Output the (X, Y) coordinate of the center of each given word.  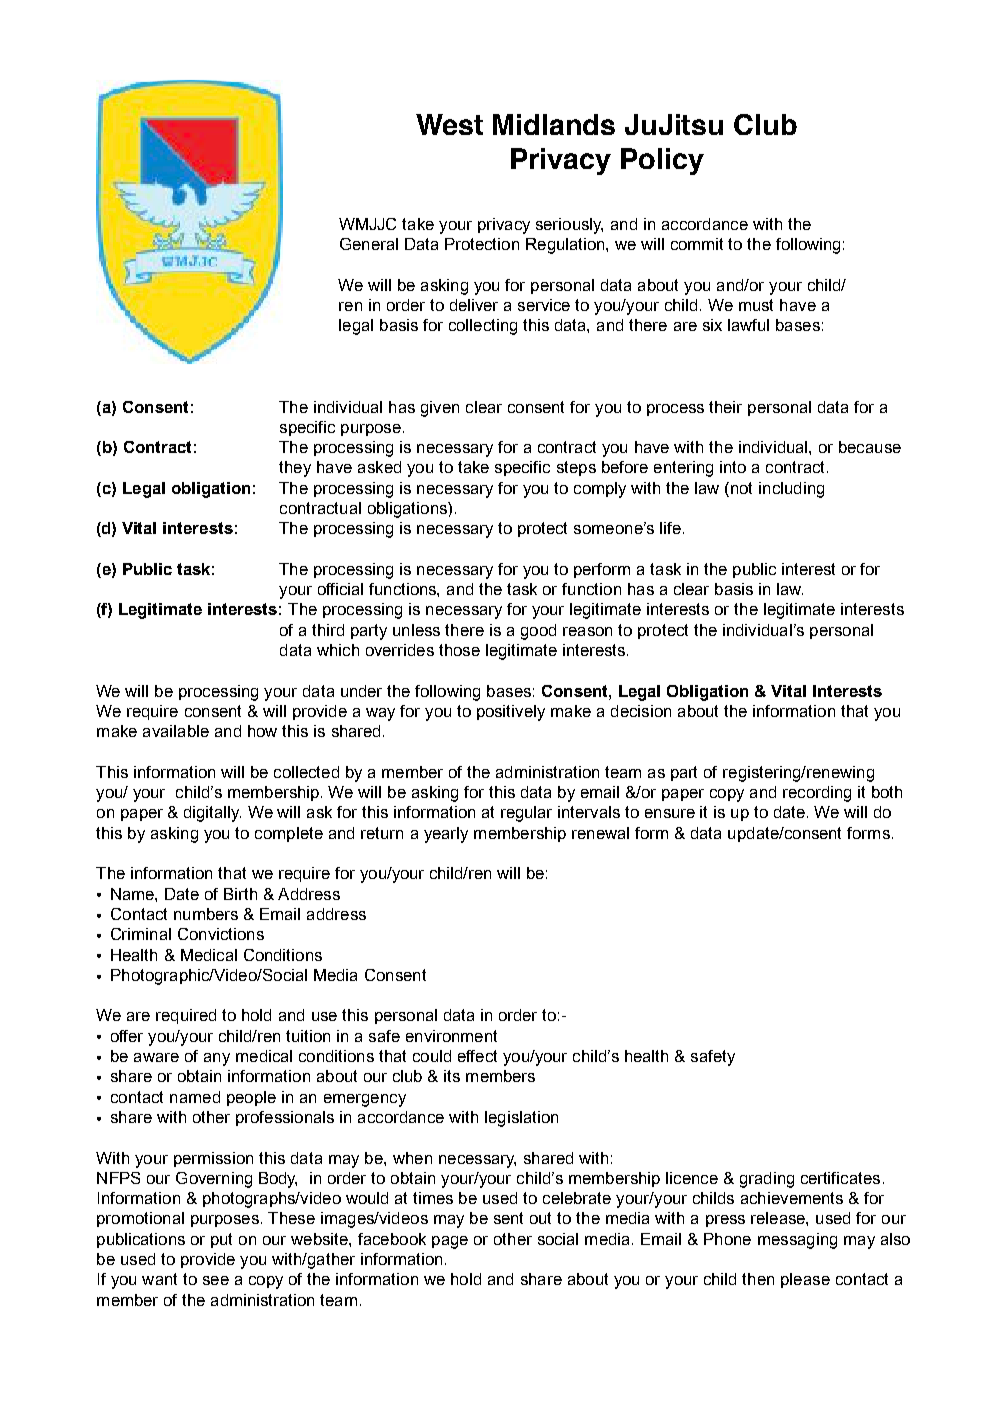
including (791, 490)
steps (576, 468)
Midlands (554, 124)
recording (817, 794)
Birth (240, 894)
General (369, 244)
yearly (446, 835)
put (221, 1240)
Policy (662, 161)
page (450, 1242)
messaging (797, 1241)
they (295, 469)
